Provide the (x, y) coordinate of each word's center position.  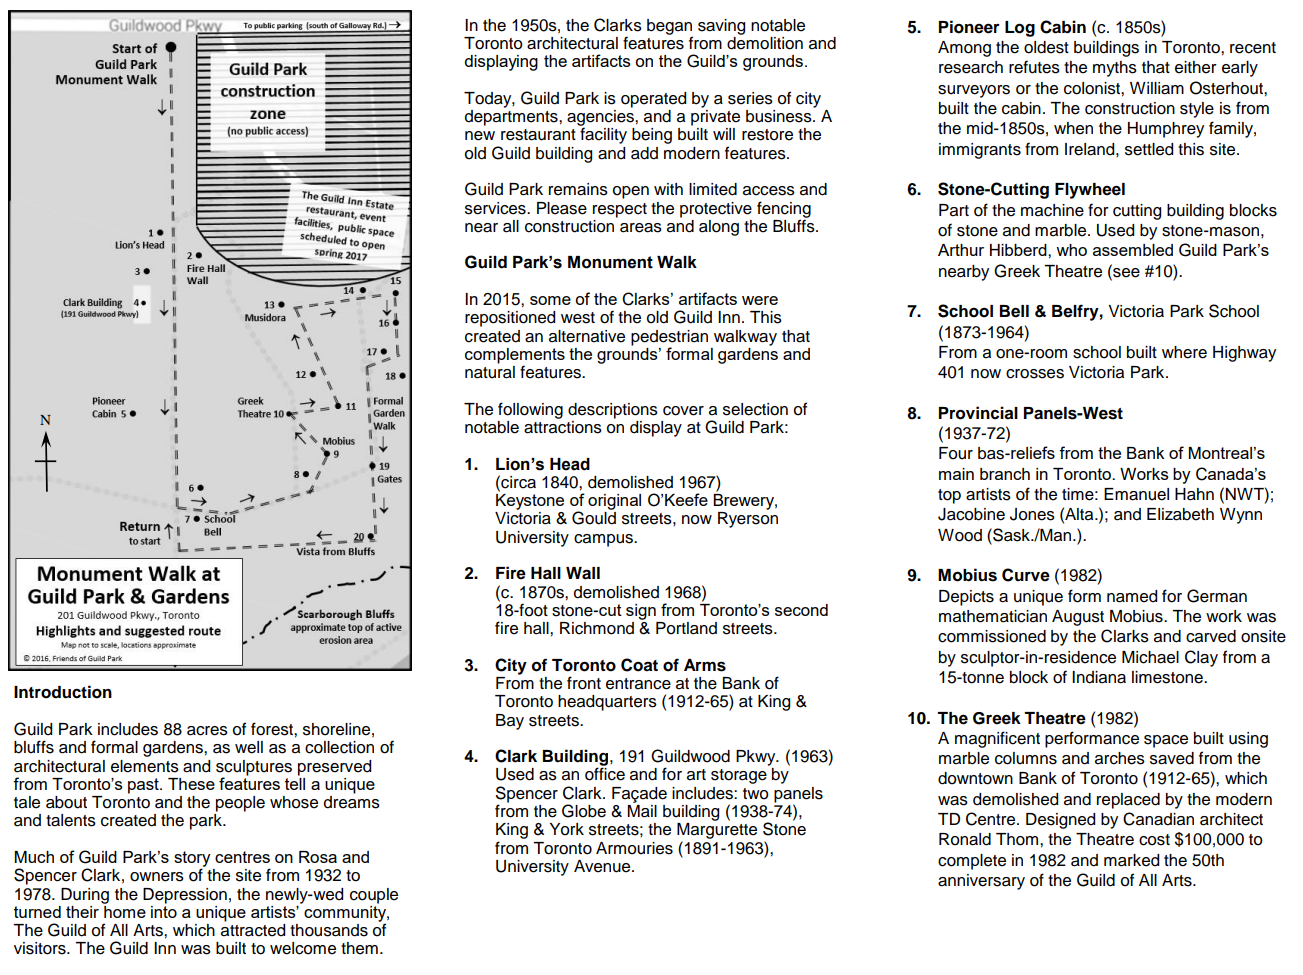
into (164, 910)
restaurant (538, 135)
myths (1115, 69)
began (670, 28)
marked (1131, 860)
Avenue (603, 866)
